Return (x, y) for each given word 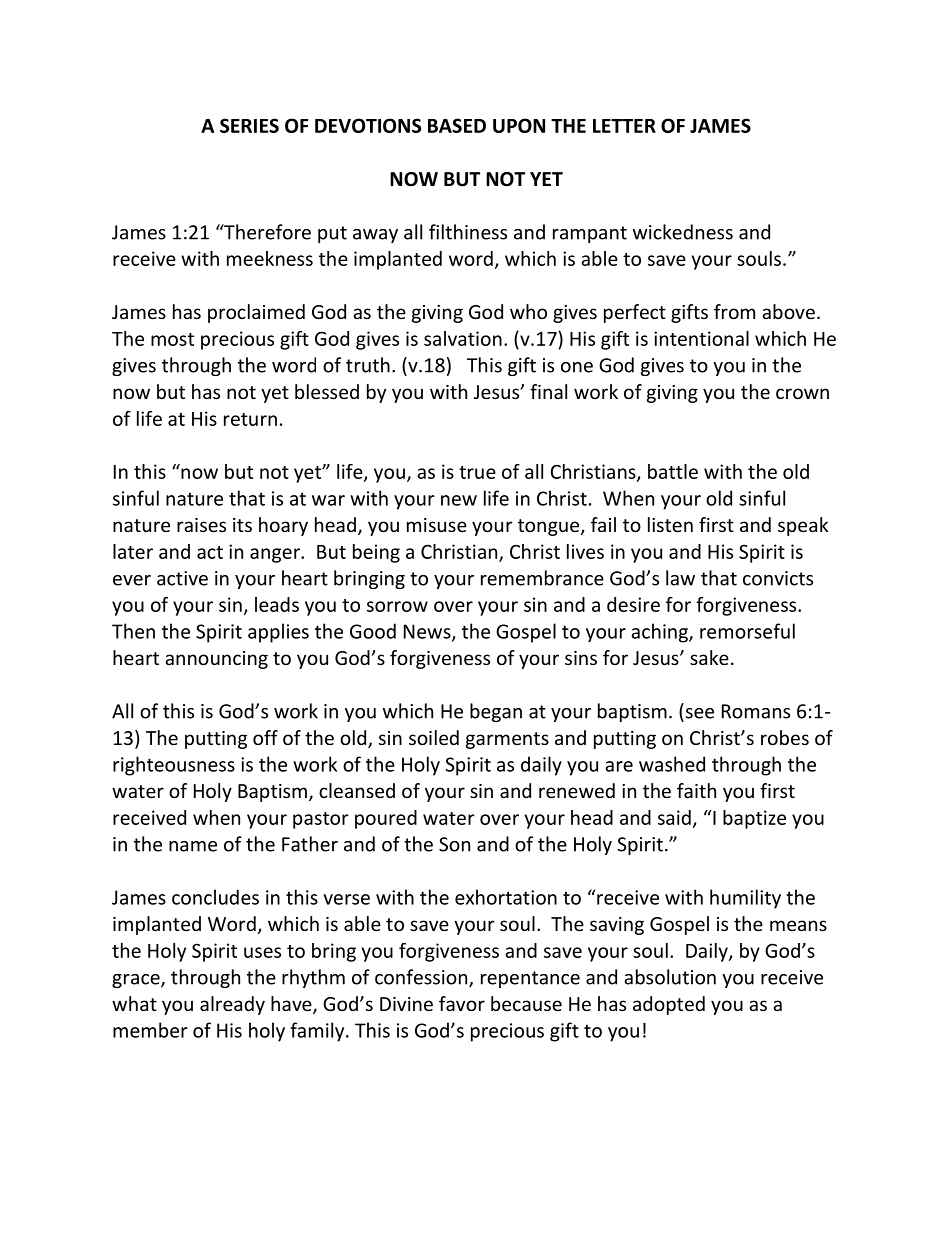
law (680, 578)
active (182, 578)
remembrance (542, 578)
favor (462, 1003)
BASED (457, 125)
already (232, 1005)
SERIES (249, 125)
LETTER (624, 126)
